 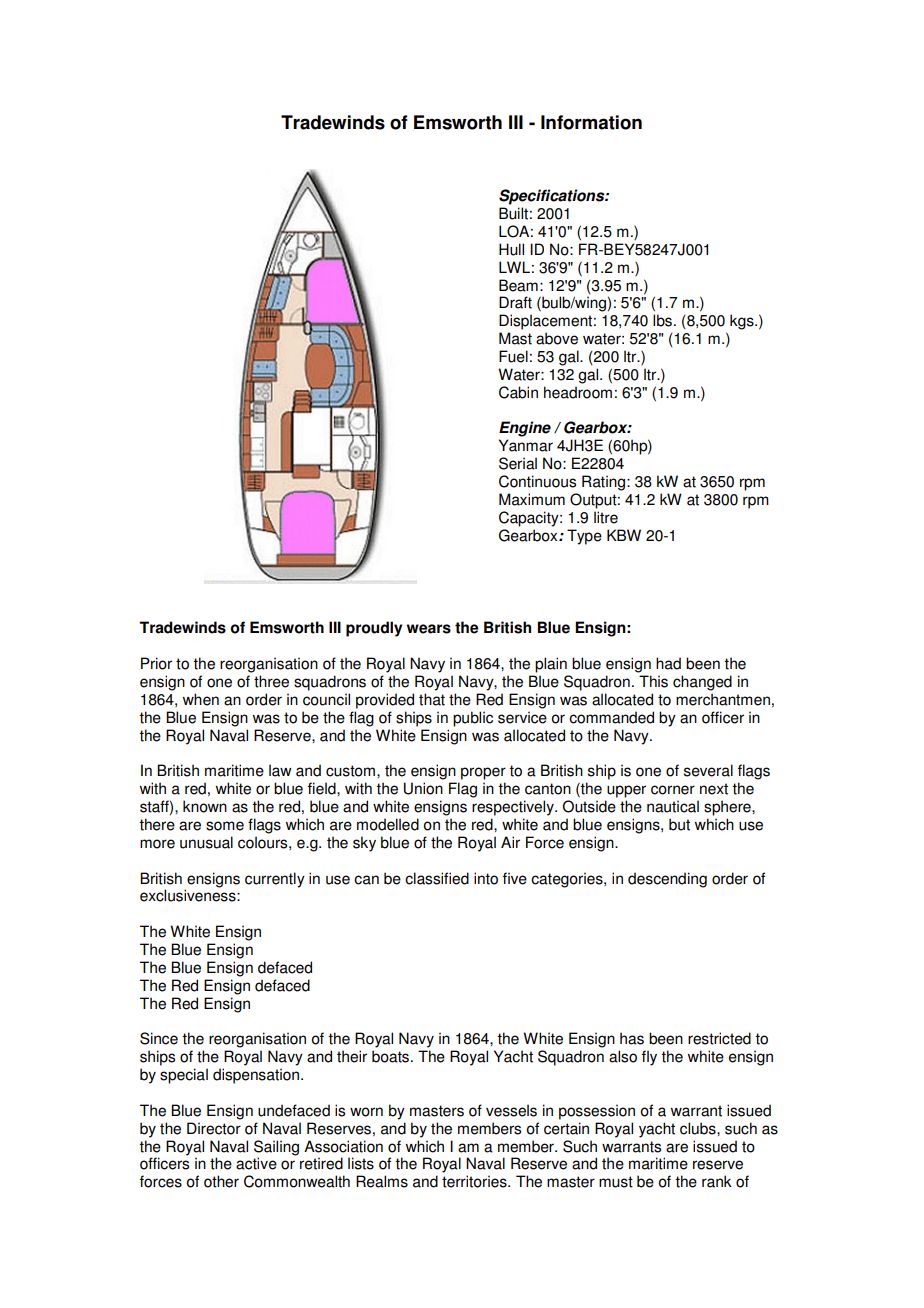 I want to click on Director, so click(x=214, y=1128).
